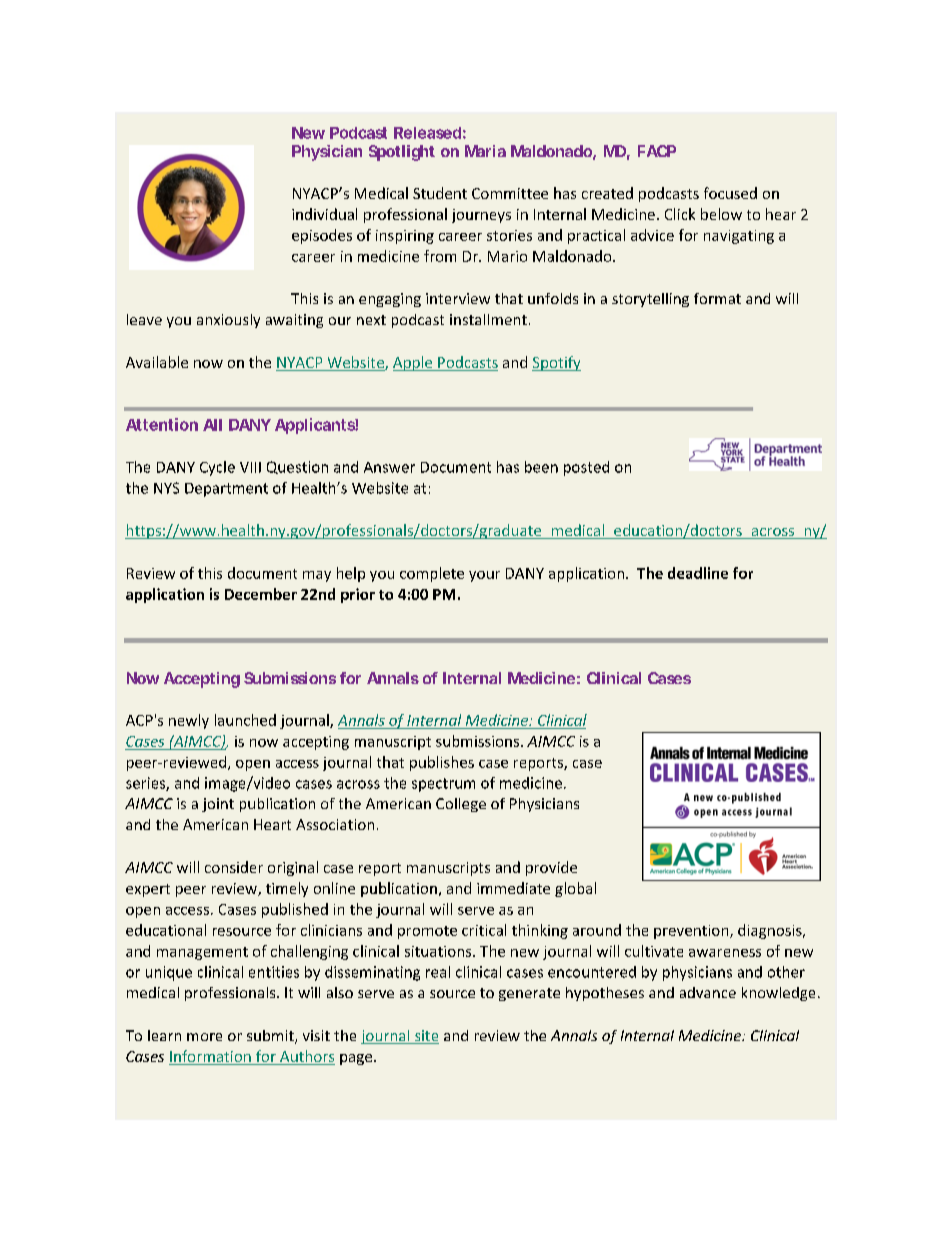  I want to click on publishes, so click(442, 763).
